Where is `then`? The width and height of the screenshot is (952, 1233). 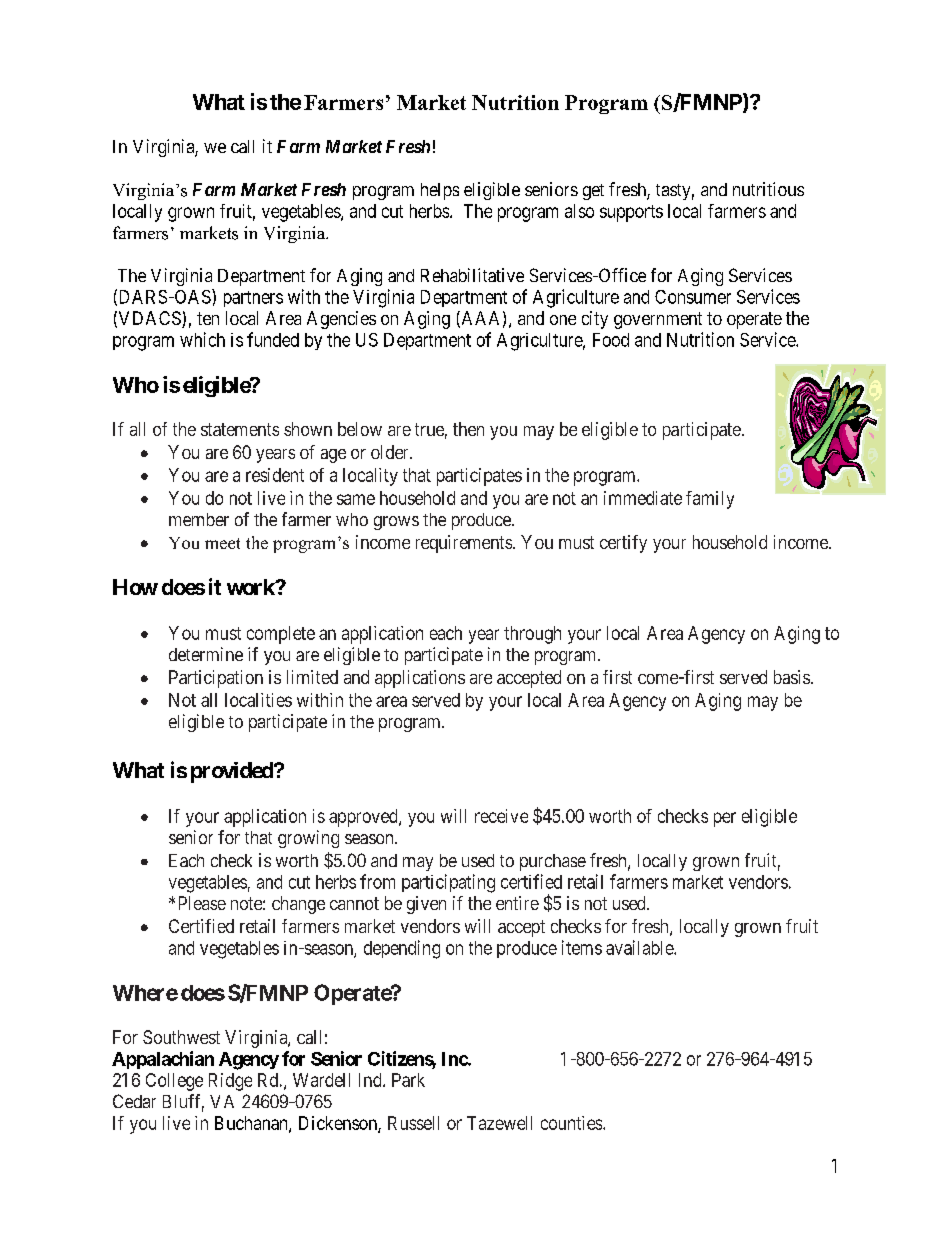
then is located at coordinates (468, 429).
